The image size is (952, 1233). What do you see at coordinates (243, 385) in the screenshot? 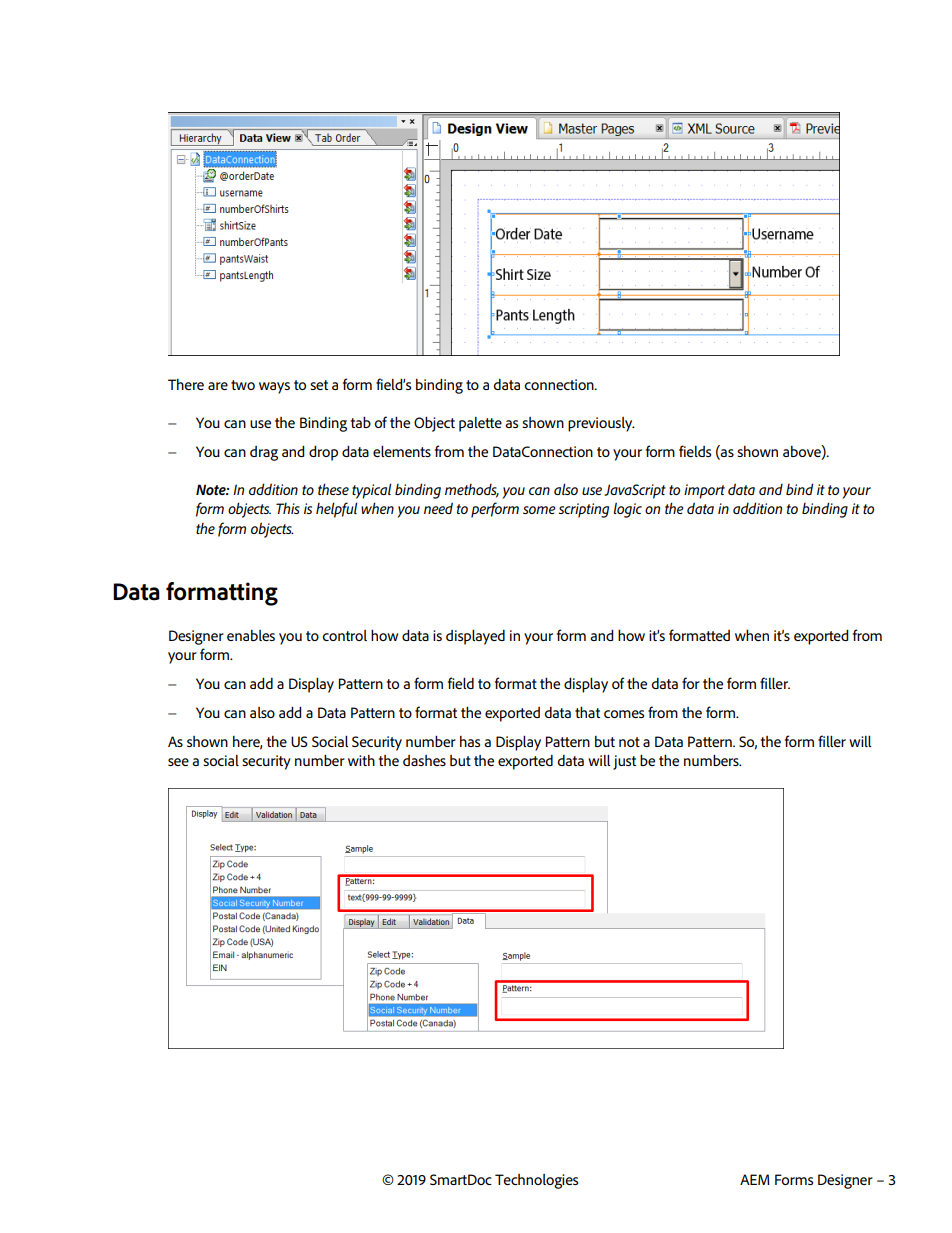
I see `two` at bounding box center [243, 385].
